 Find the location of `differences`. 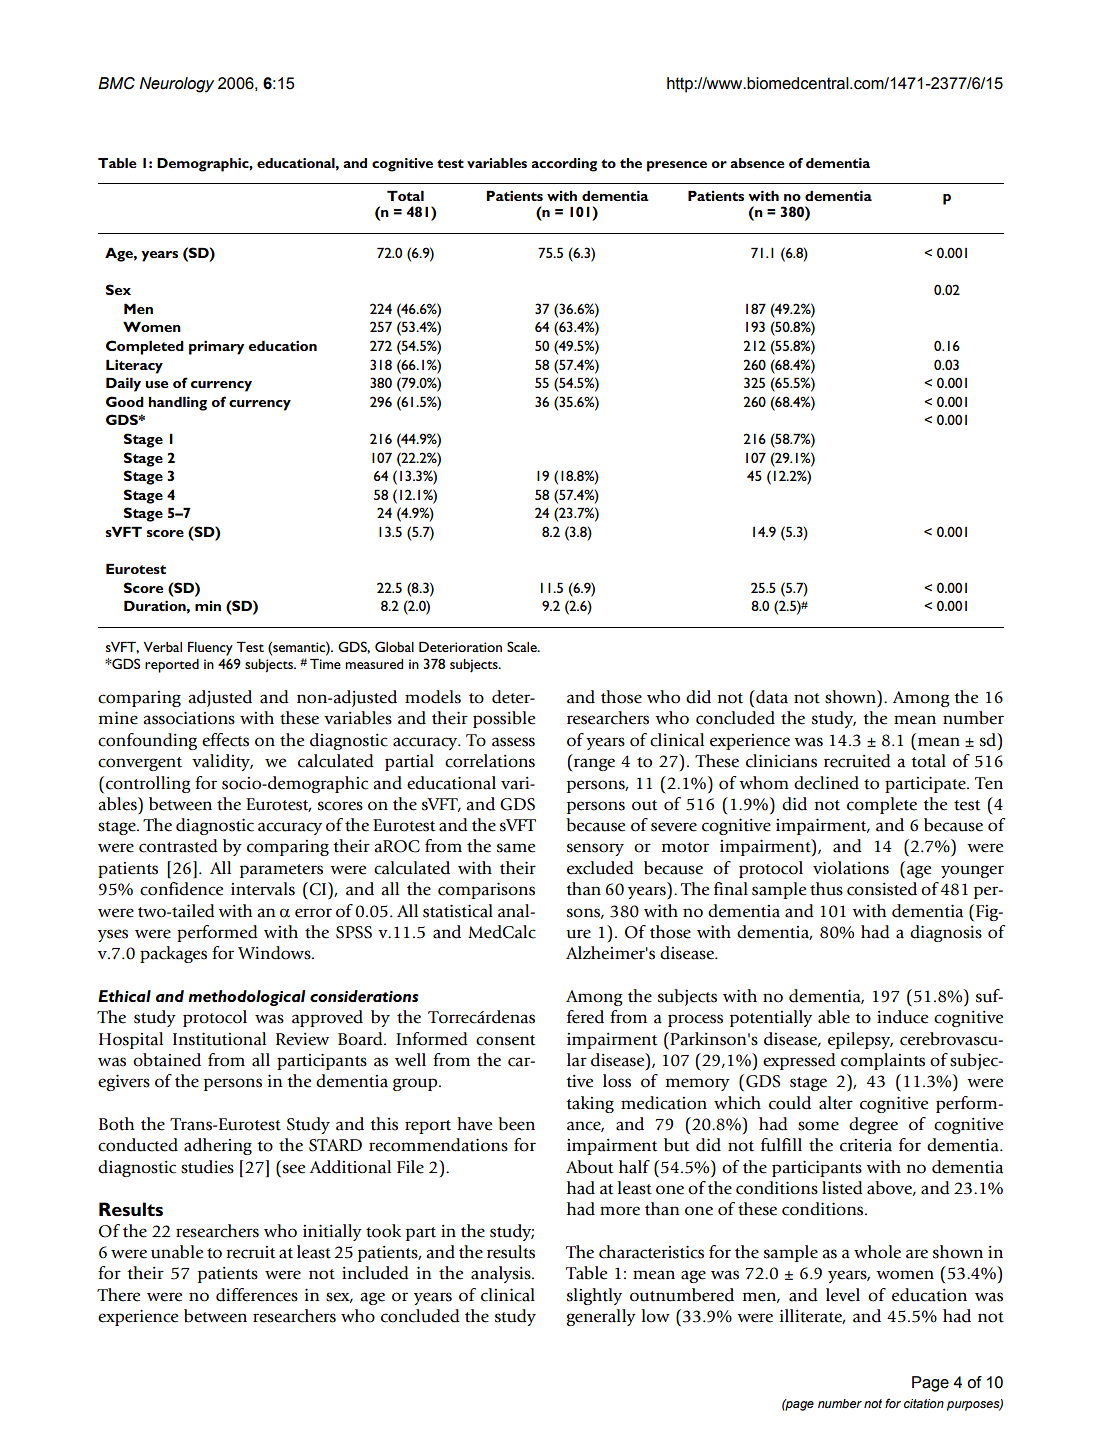

differences is located at coordinates (257, 1295).
